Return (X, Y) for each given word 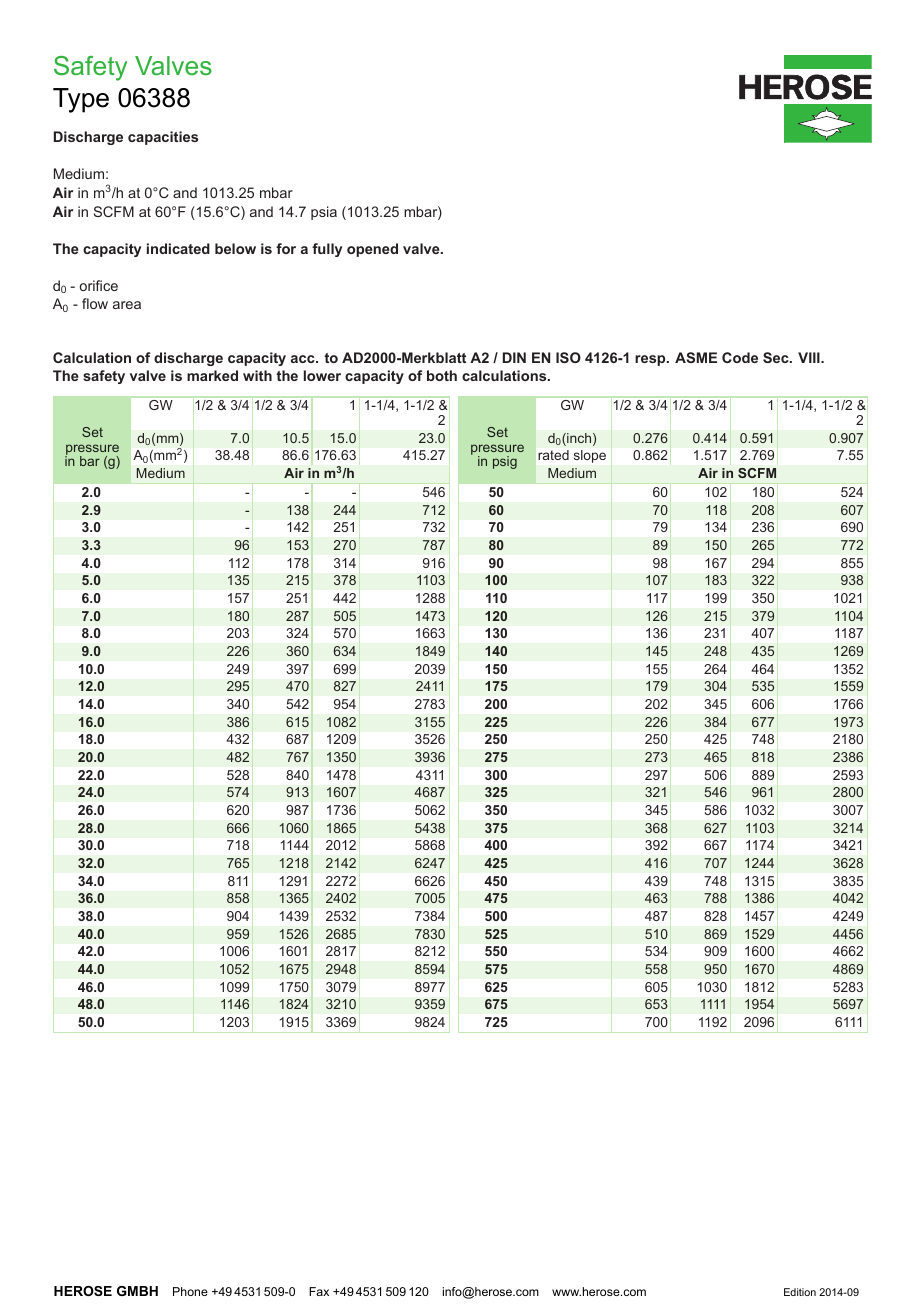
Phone (190, 1291)
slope (590, 456)
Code (740, 357)
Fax (319, 1291)
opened (372, 250)
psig (505, 462)
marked (212, 375)
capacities (163, 138)
